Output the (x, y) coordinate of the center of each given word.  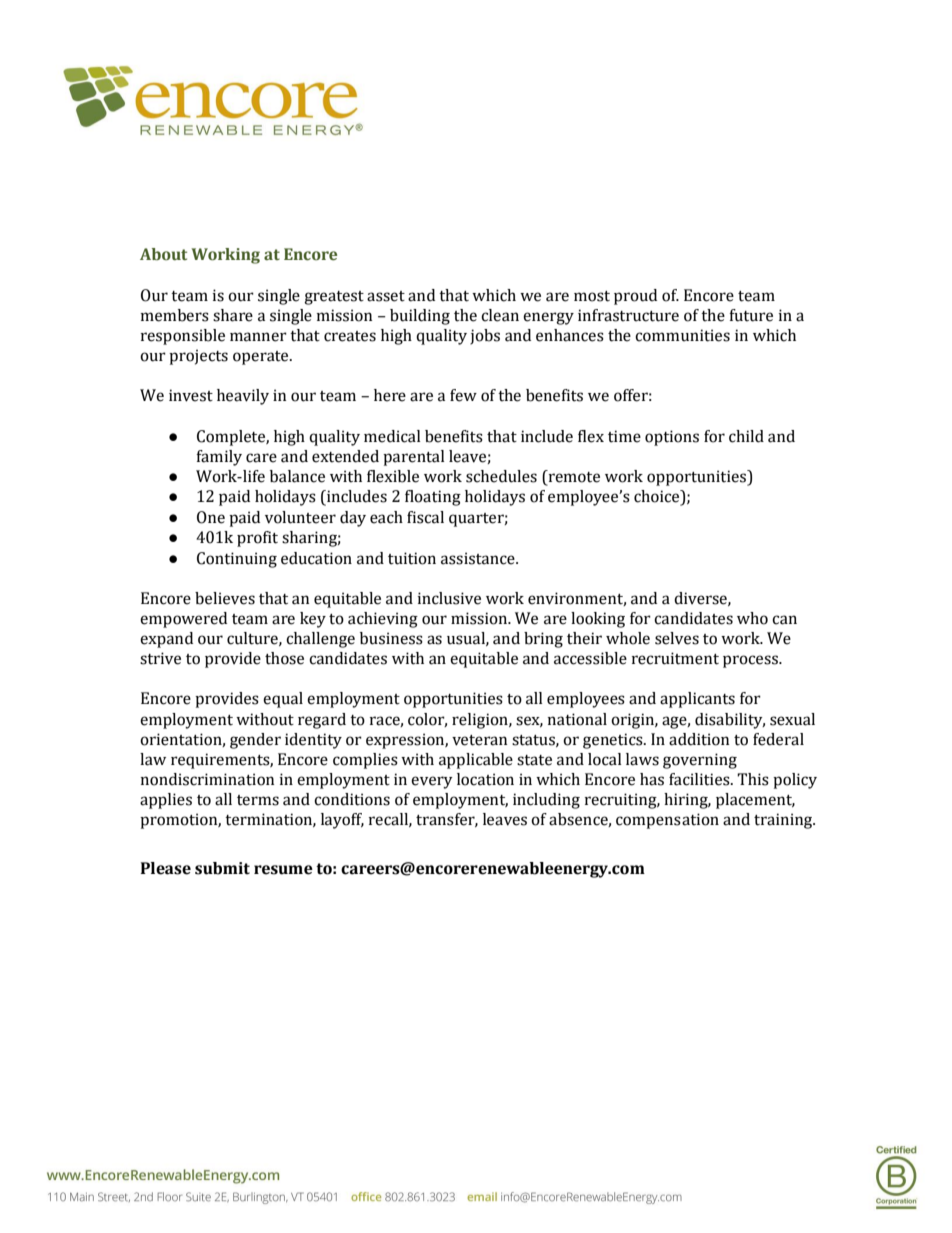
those (284, 658)
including (546, 801)
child (746, 436)
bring (543, 640)
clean (500, 315)
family (219, 458)
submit (222, 868)
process (751, 661)
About (163, 254)
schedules (501, 476)
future (751, 315)
